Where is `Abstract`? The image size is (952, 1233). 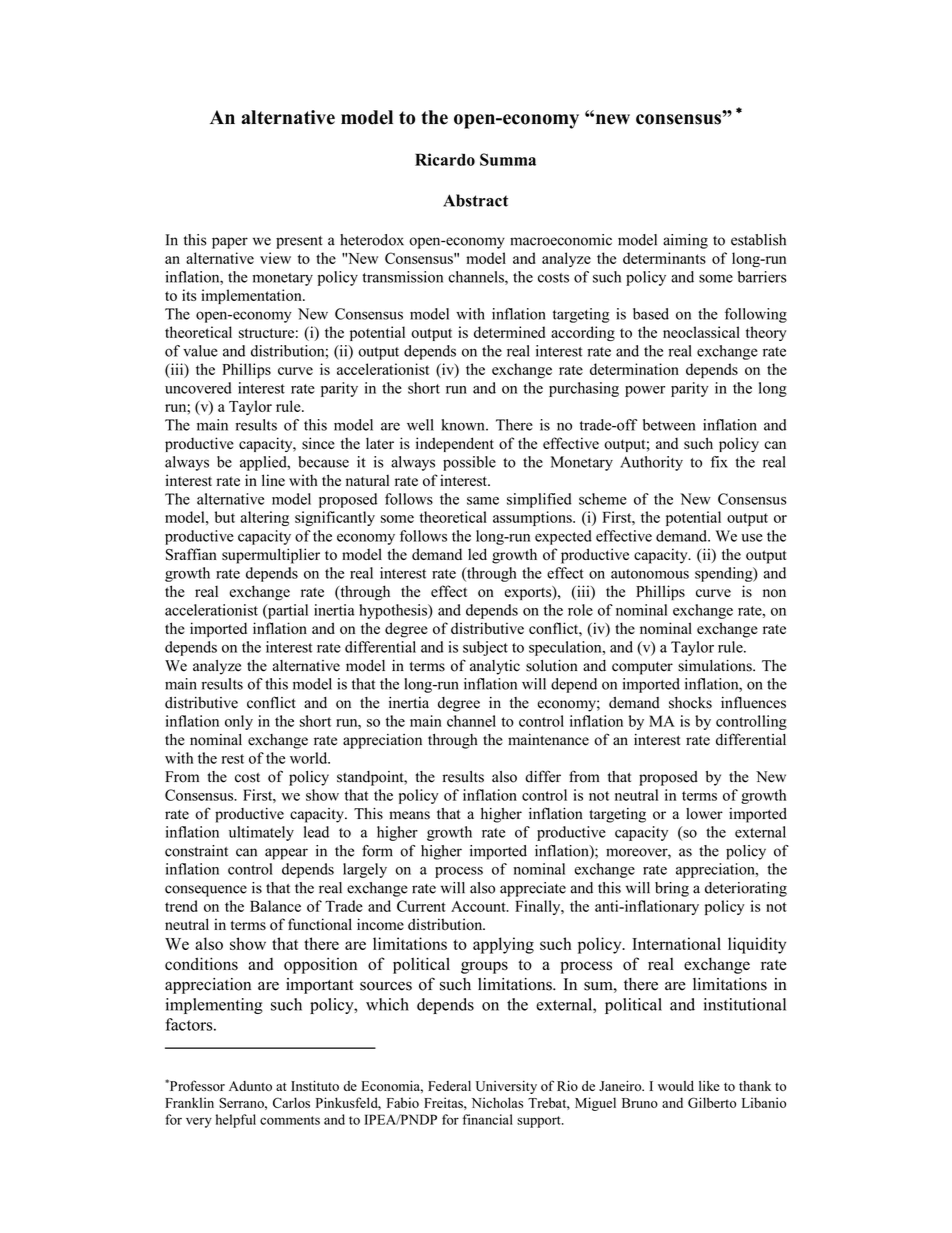
Abstract is located at coordinates (475, 200).
